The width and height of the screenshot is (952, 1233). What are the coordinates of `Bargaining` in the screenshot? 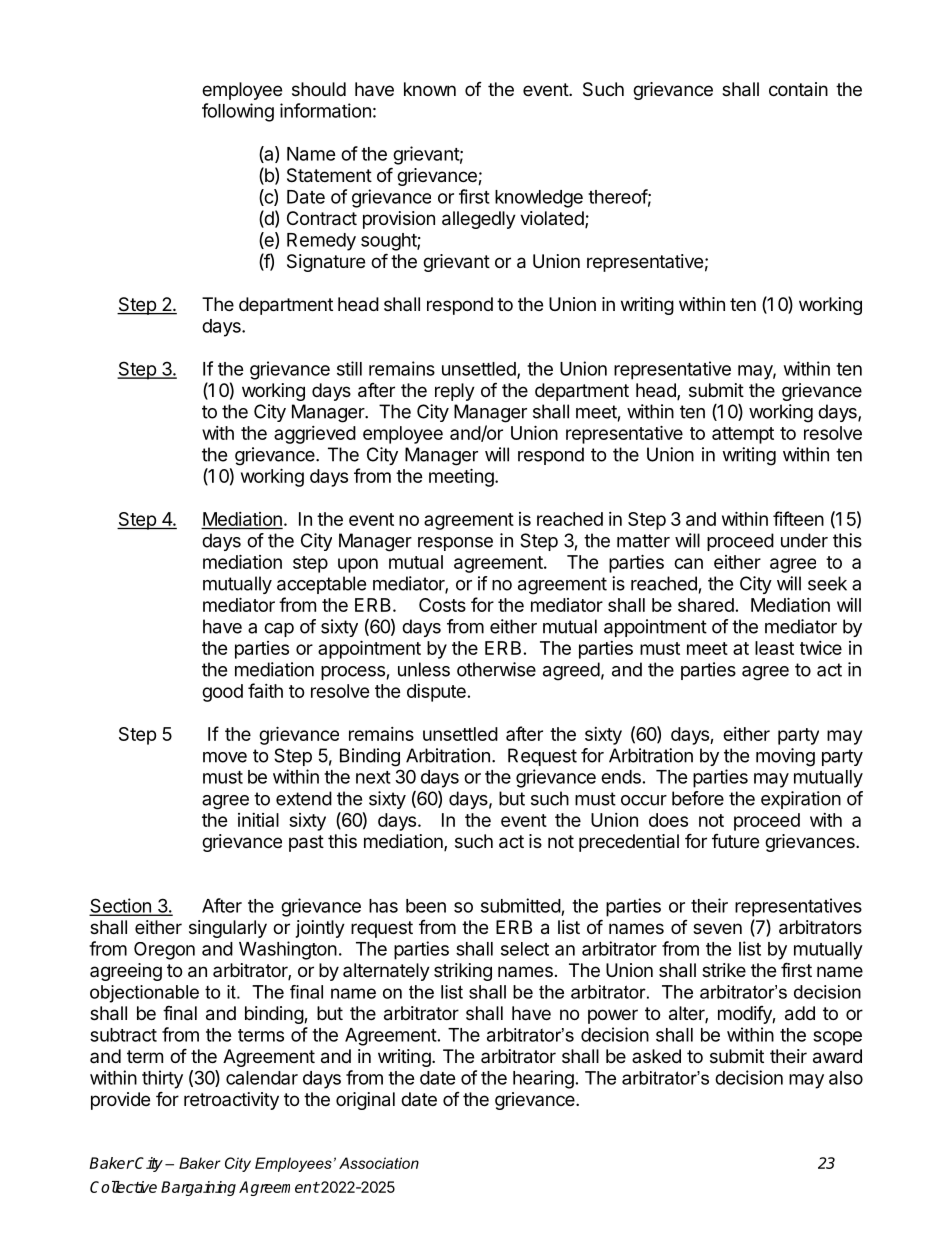 It's located at (198, 1188).
